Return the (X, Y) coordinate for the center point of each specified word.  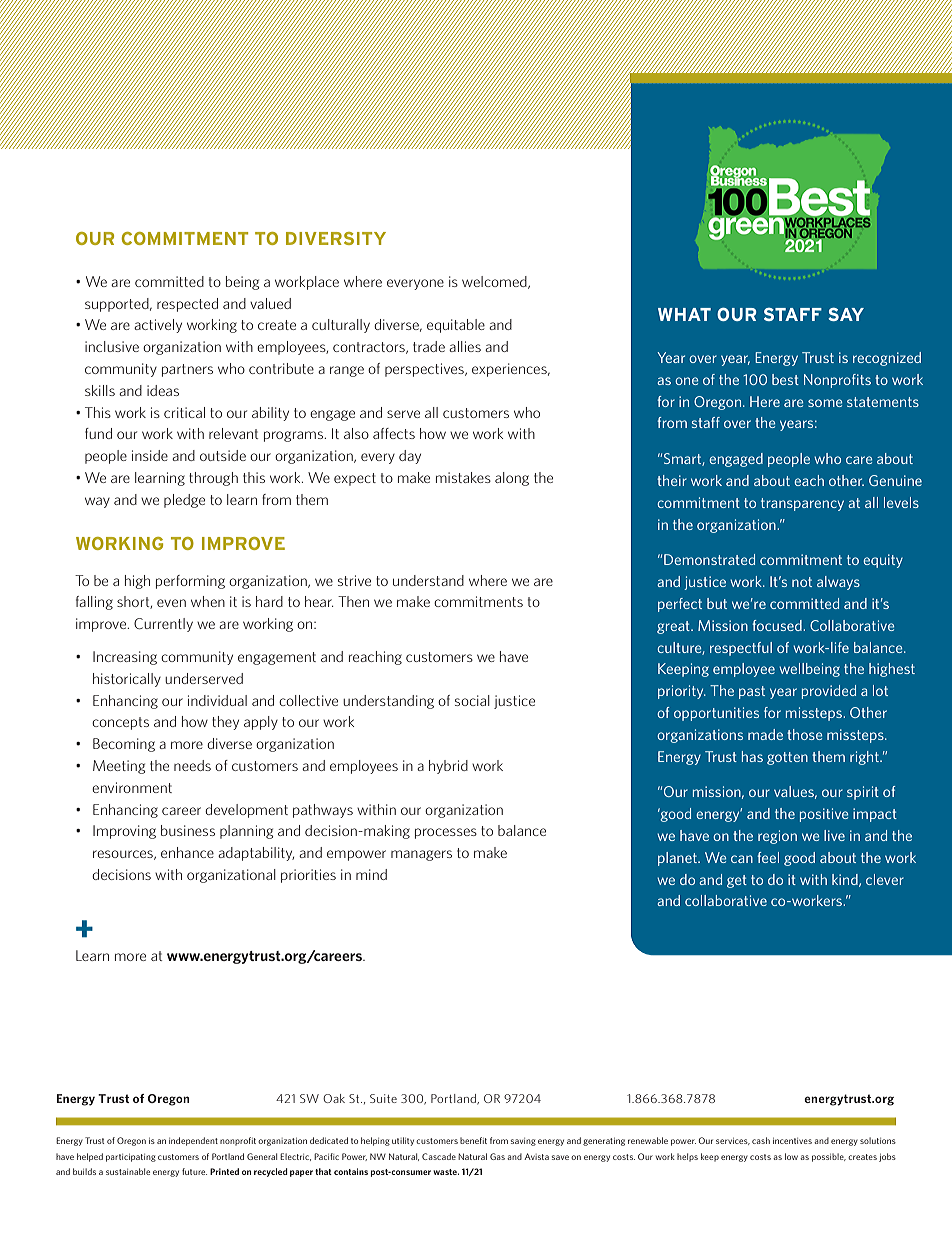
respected (187, 305)
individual (217, 700)
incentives (792, 1141)
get (737, 881)
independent (193, 1141)
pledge (184, 501)
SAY (846, 314)
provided (829, 692)
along (512, 479)
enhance (187, 852)
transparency (802, 504)
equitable (456, 326)
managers (421, 855)
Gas (497, 1156)
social (472, 700)
